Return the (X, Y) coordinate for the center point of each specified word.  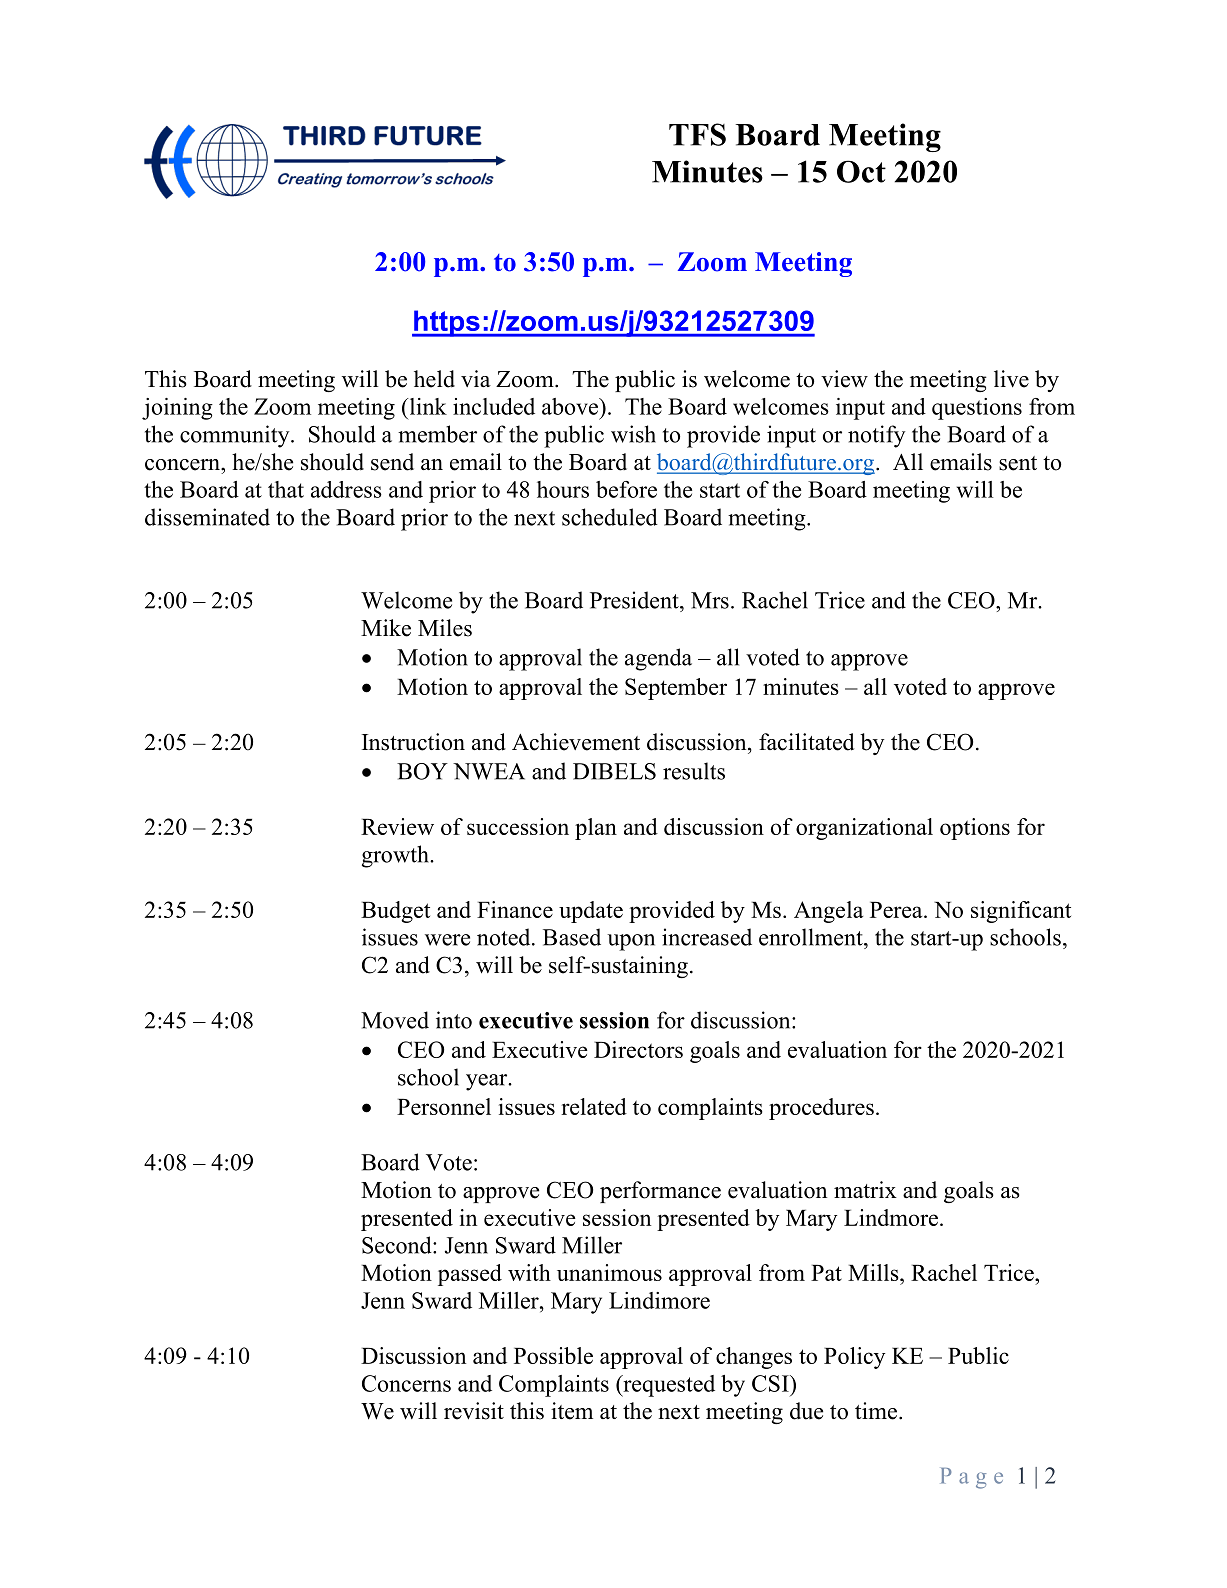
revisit (474, 1411)
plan (596, 829)
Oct (861, 171)
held (434, 379)
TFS (697, 134)
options (975, 829)
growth (396, 856)
